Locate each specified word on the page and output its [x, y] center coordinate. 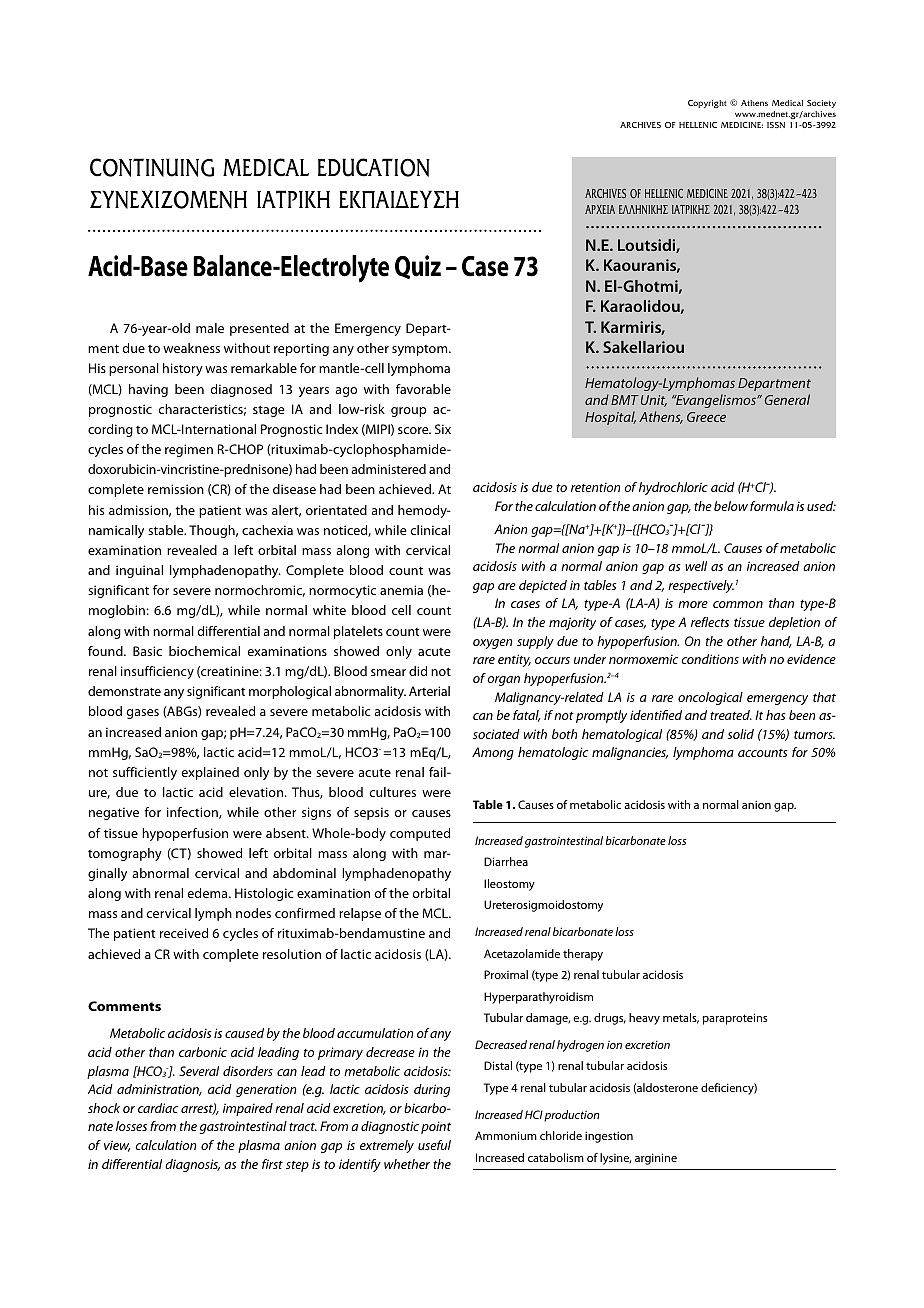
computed [420, 834]
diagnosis [192, 1165]
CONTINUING [152, 167]
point [436, 1127]
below [731, 506]
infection [193, 813]
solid [740, 734]
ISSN [776, 125]
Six [443, 429]
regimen [189, 450]
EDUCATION [374, 167]
